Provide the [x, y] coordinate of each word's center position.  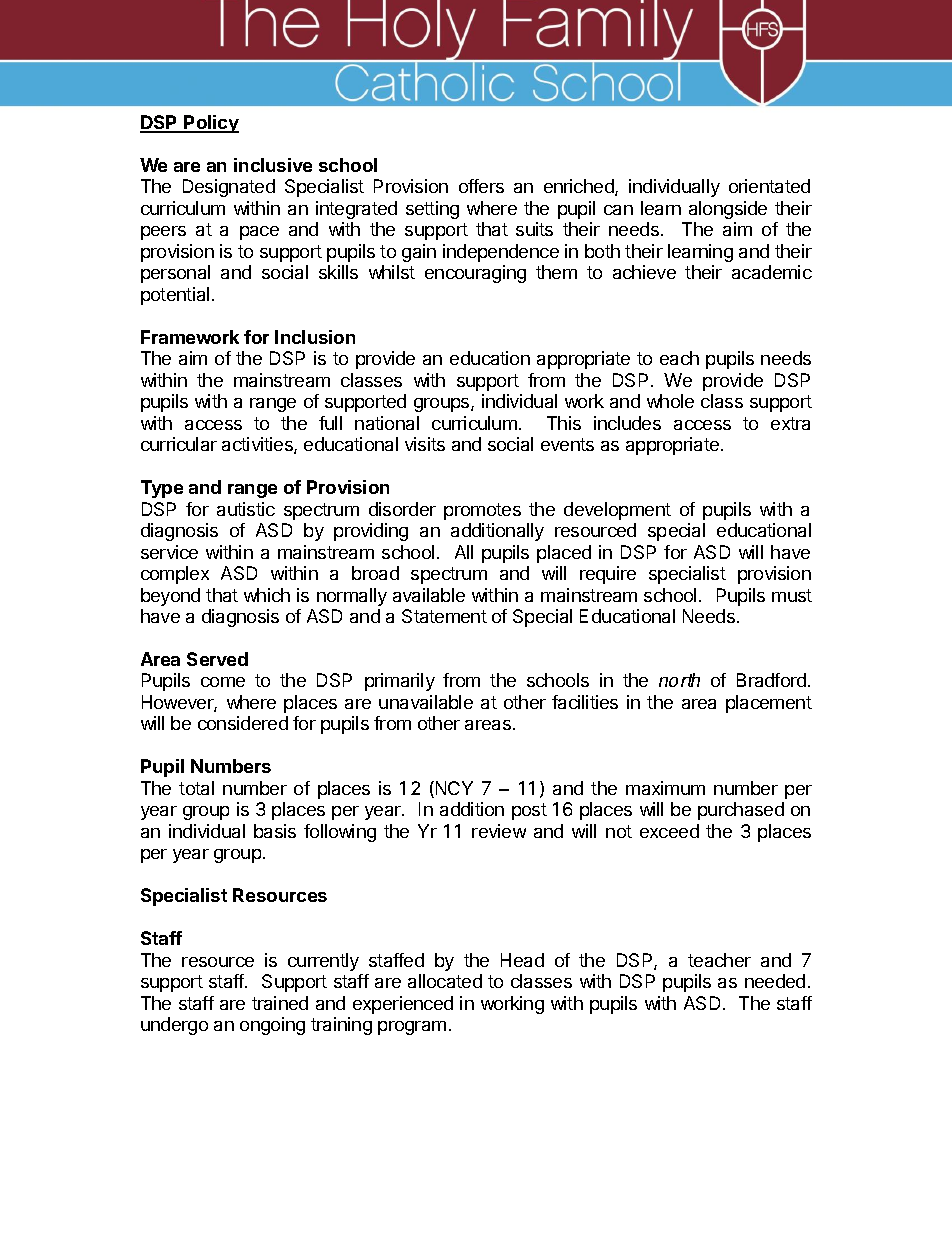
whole [670, 401]
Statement [444, 616]
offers [481, 186]
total [196, 788]
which [267, 595]
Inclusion [315, 337]
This [564, 423]
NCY [453, 789]
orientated [769, 186]
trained [280, 1003]
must [792, 595]
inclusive [273, 165]
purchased [741, 811]
